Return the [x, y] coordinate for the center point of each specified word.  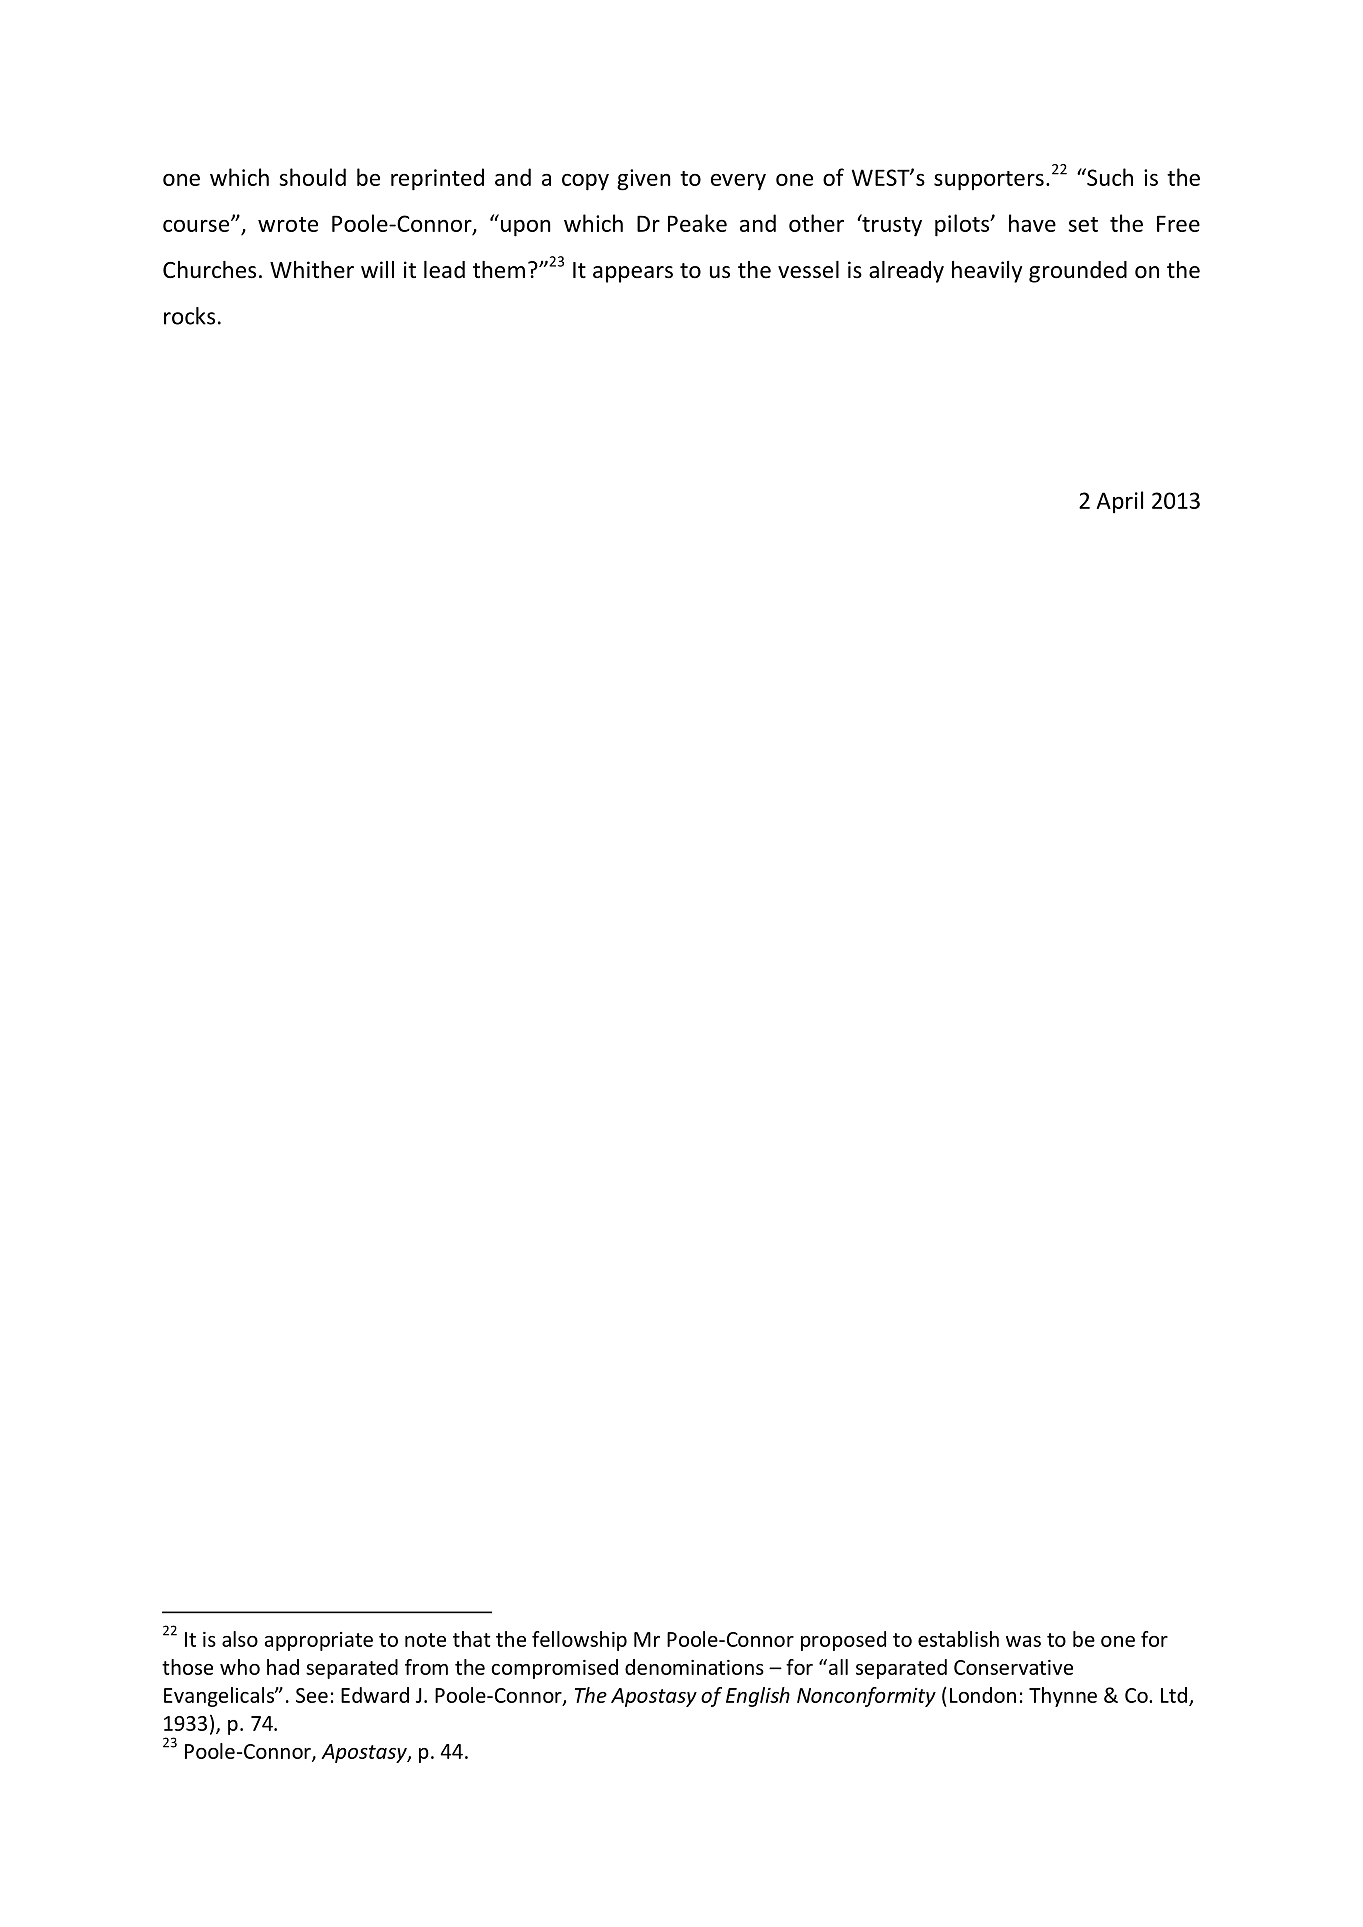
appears [633, 274]
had [283, 1667]
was [1023, 1641]
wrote [288, 224]
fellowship [579, 1641]
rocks [189, 316]
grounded [1078, 272]
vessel [808, 270]
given [644, 180]
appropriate [319, 1641]
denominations [694, 1667]
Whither [312, 270]
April [1120, 502]
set [1083, 224]
